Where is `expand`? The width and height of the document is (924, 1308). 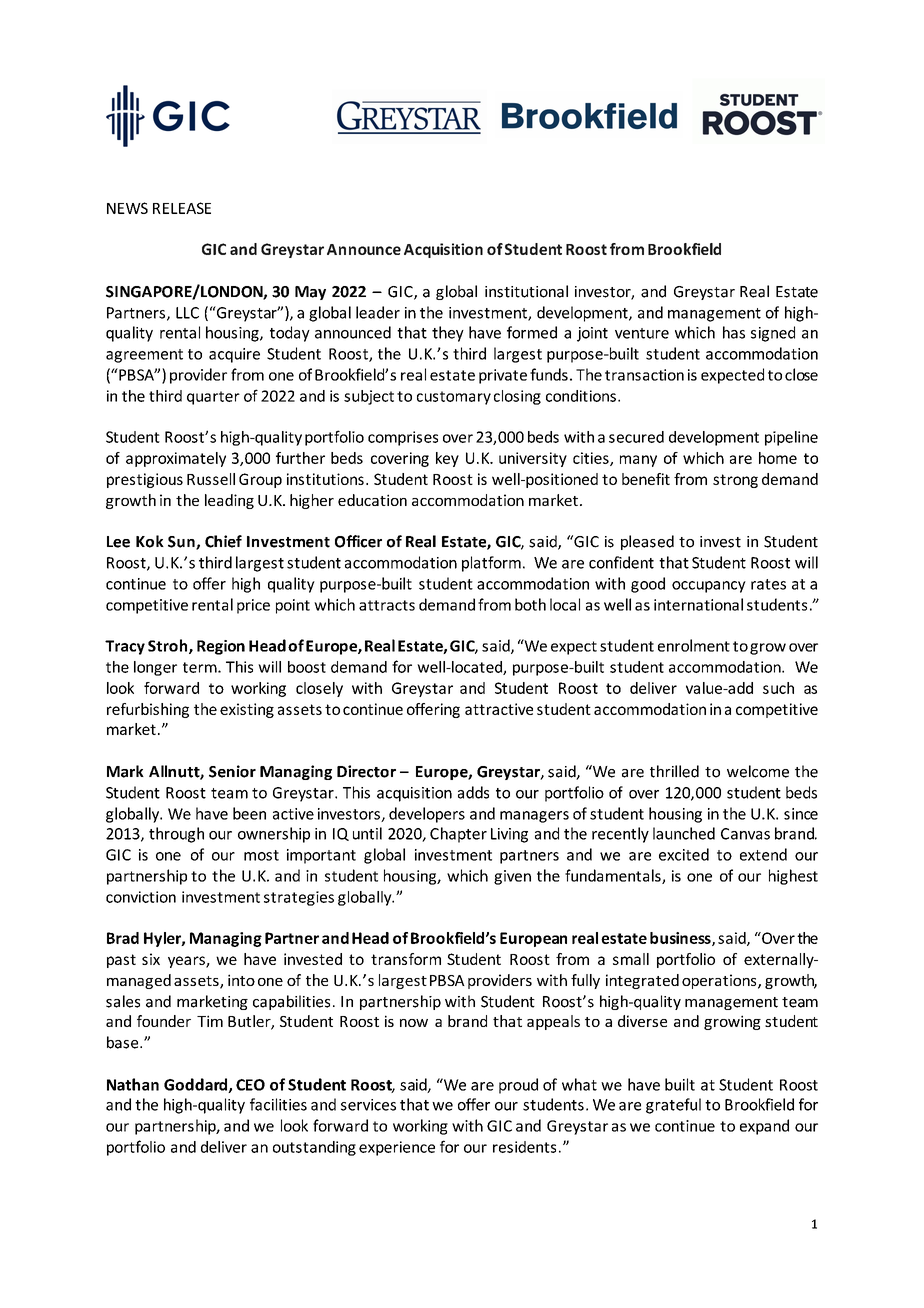 expand is located at coordinates (764, 1127).
